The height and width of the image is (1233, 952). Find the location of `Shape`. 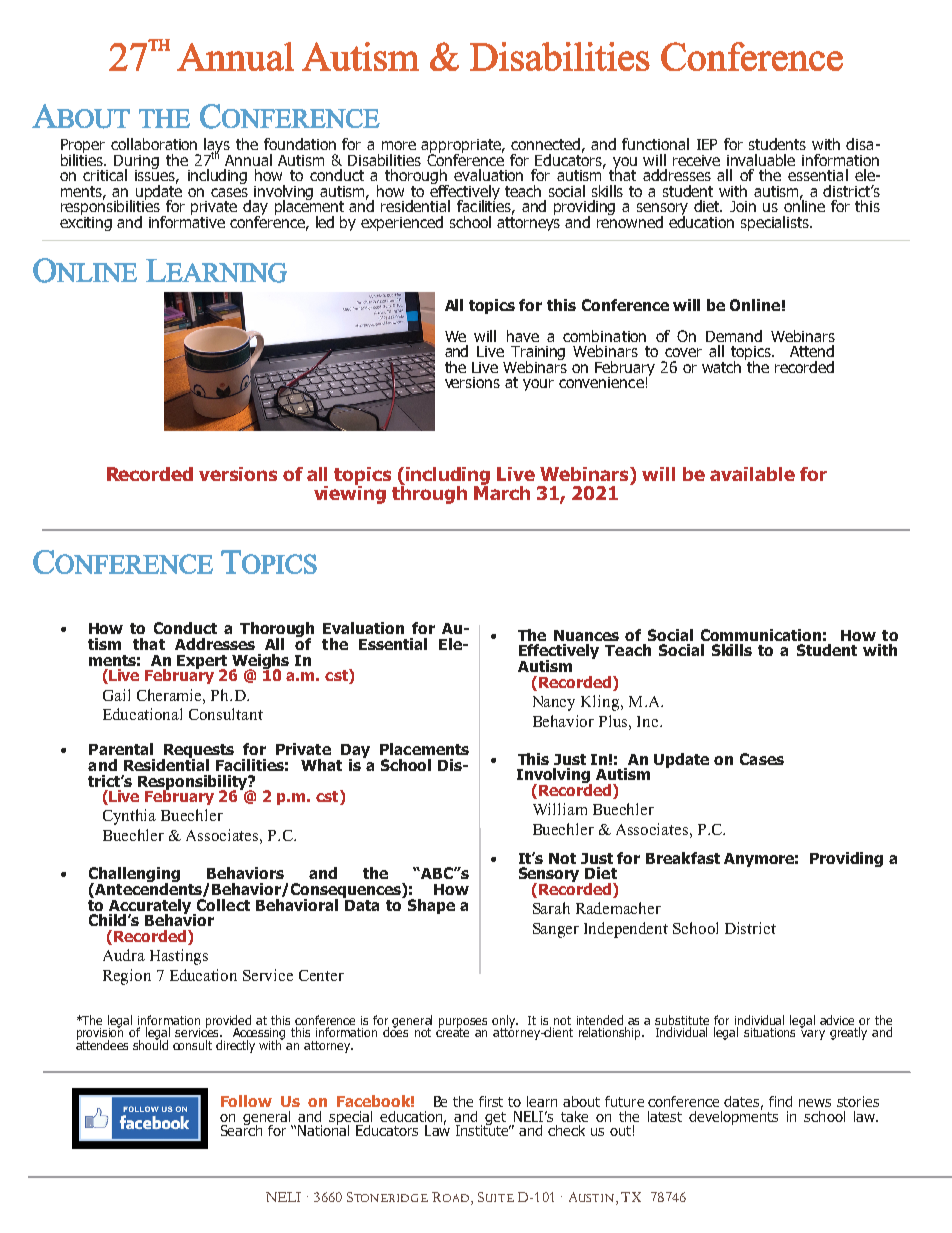

Shape is located at coordinates (430, 905).
